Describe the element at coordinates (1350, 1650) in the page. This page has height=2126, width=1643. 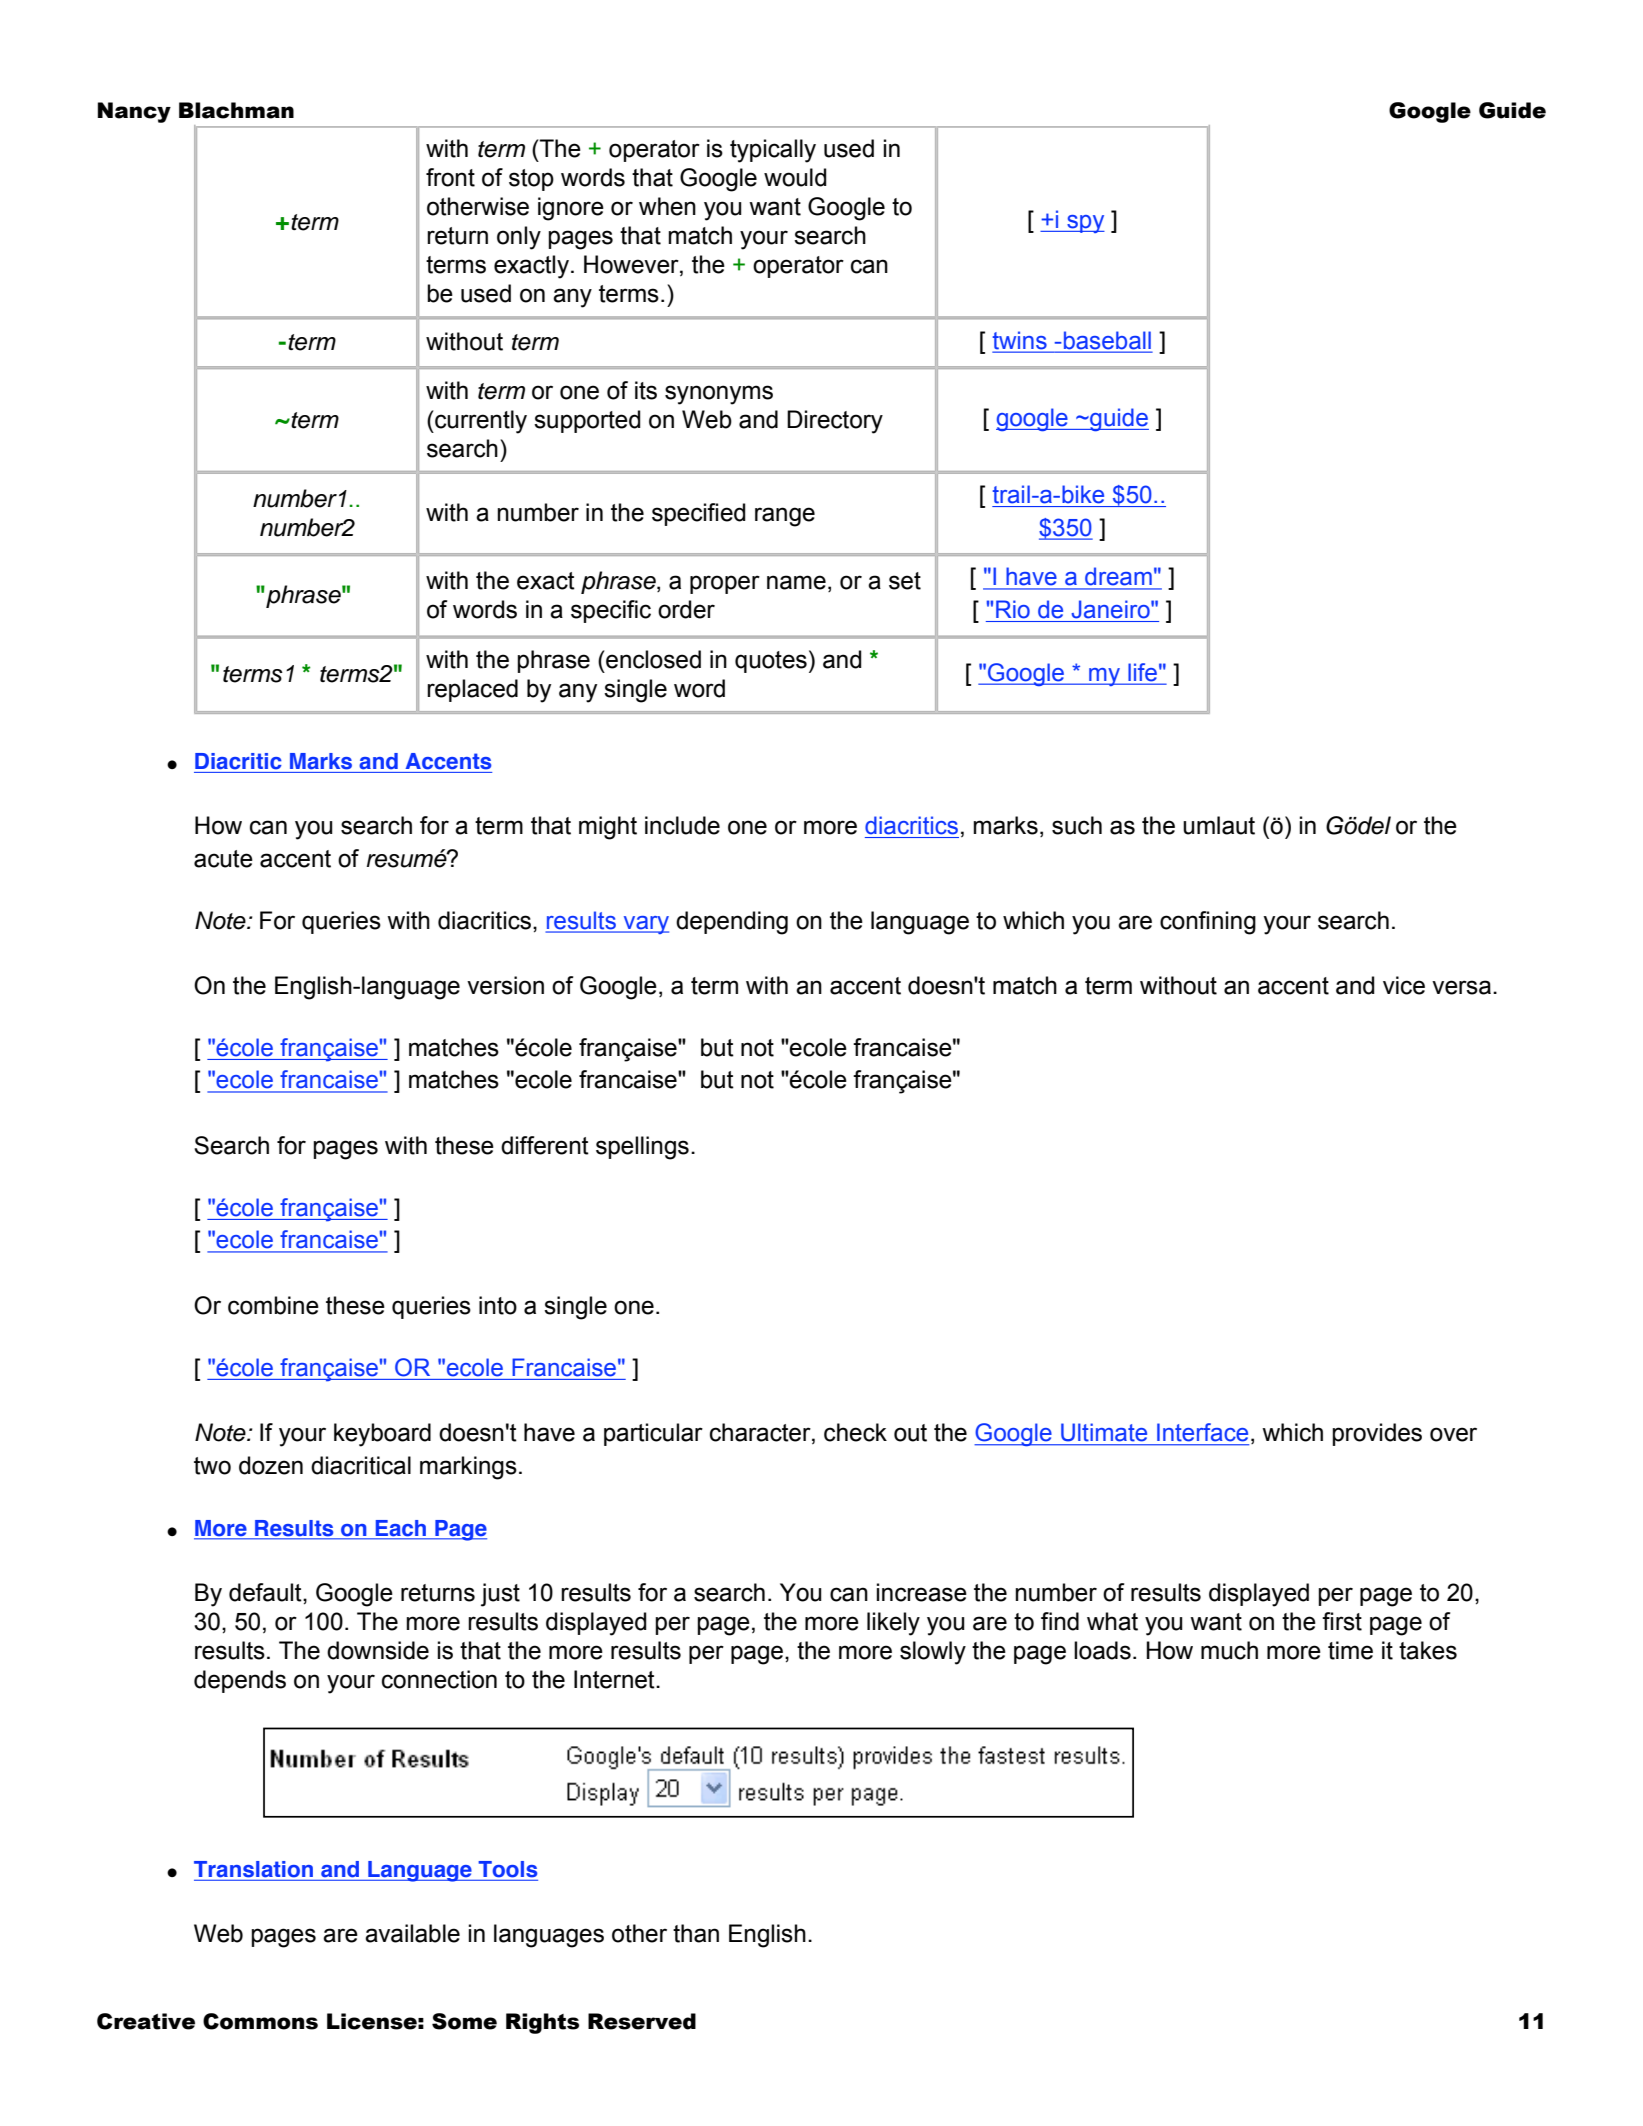
I see `time` at that location.
